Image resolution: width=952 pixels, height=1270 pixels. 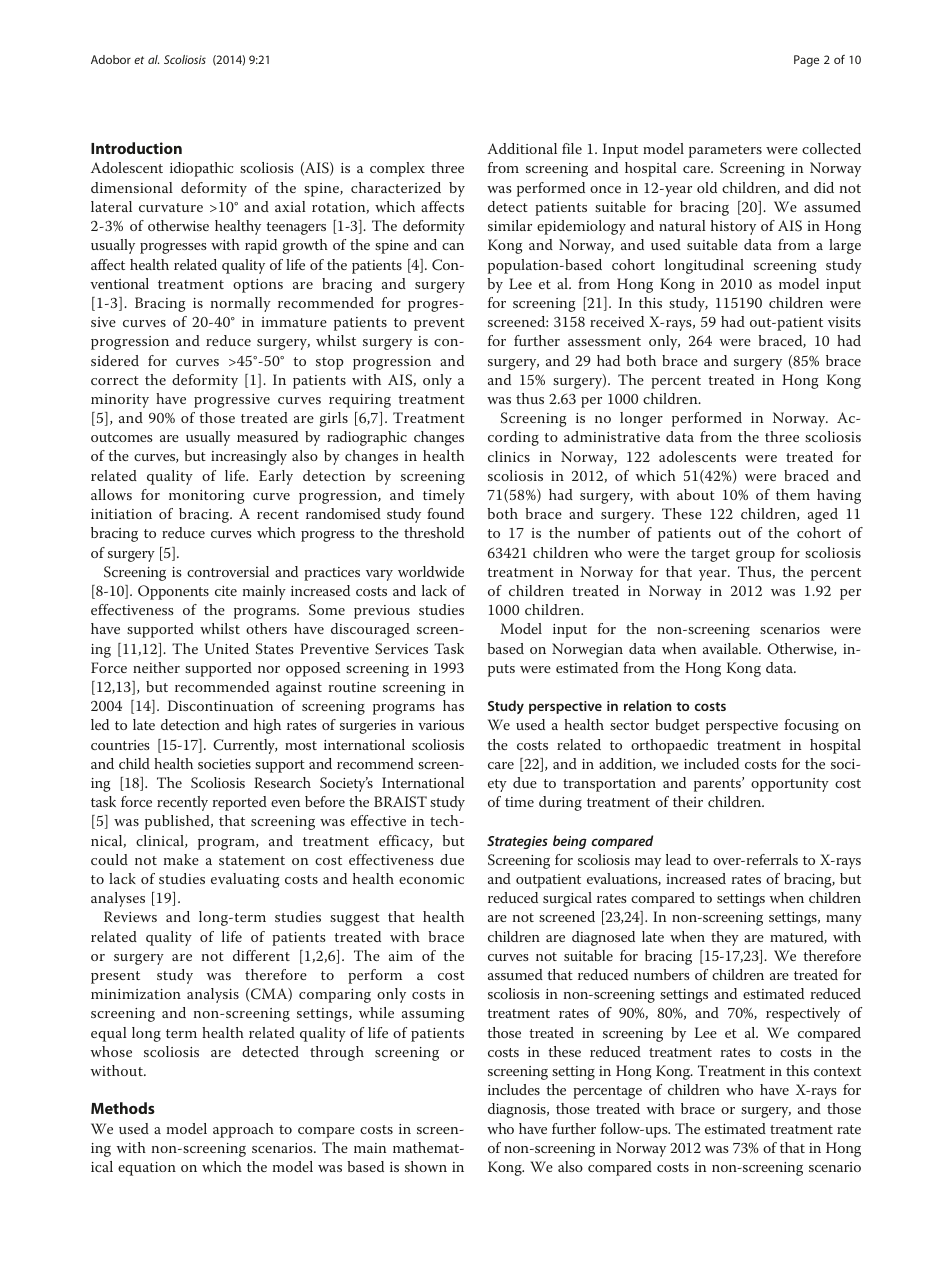 What do you see at coordinates (806, 61) in the screenshot?
I see `Page` at bounding box center [806, 61].
